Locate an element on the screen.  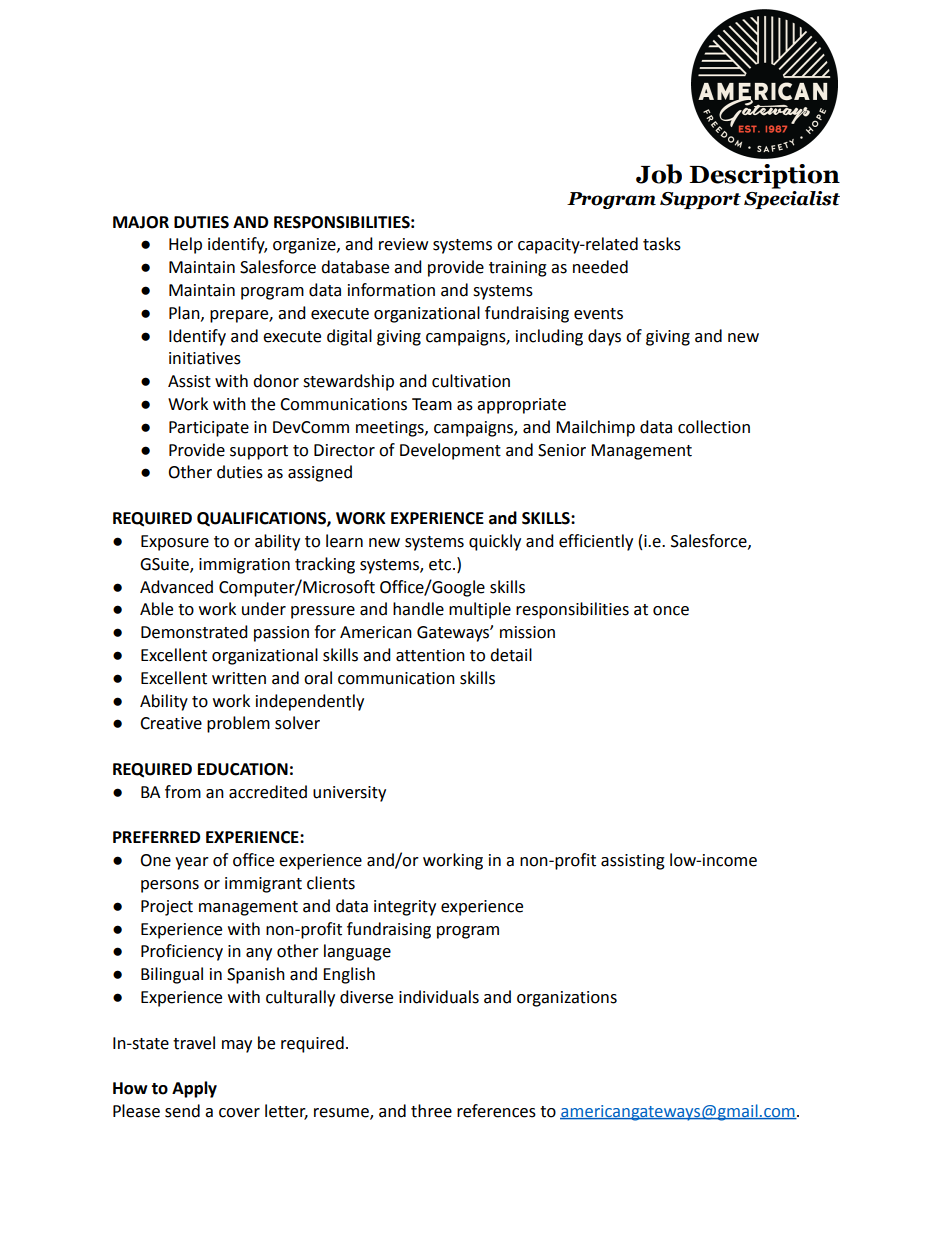
Description is located at coordinates (764, 176).
